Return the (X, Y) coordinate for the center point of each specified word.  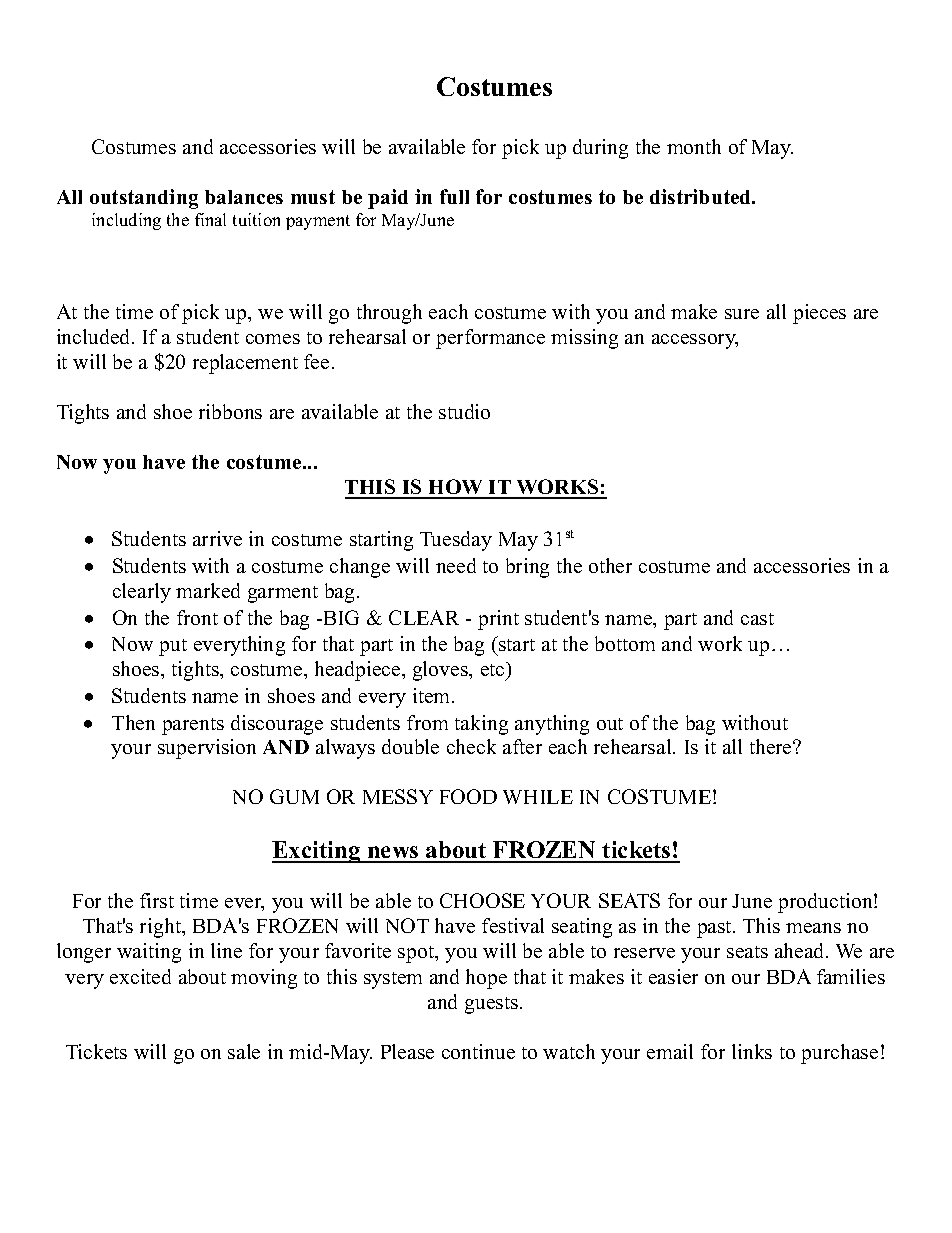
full (454, 196)
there (772, 746)
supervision (207, 749)
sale (244, 1051)
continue (478, 1051)
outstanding (144, 199)
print (498, 620)
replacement (245, 364)
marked (208, 590)
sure (742, 314)
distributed (702, 196)
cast (757, 619)
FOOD (468, 796)
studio (464, 411)
